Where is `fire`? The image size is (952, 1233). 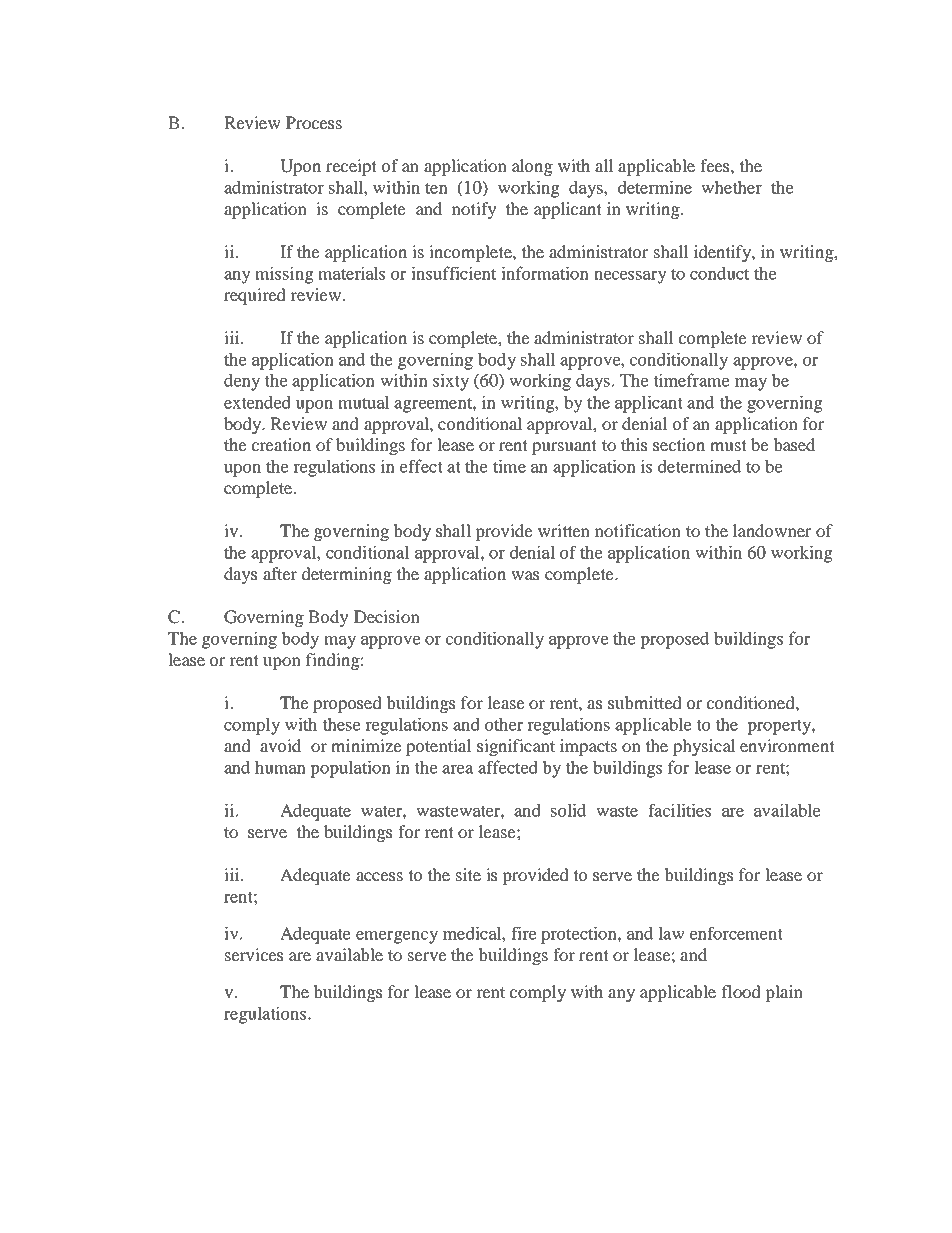 fire is located at coordinates (524, 933).
